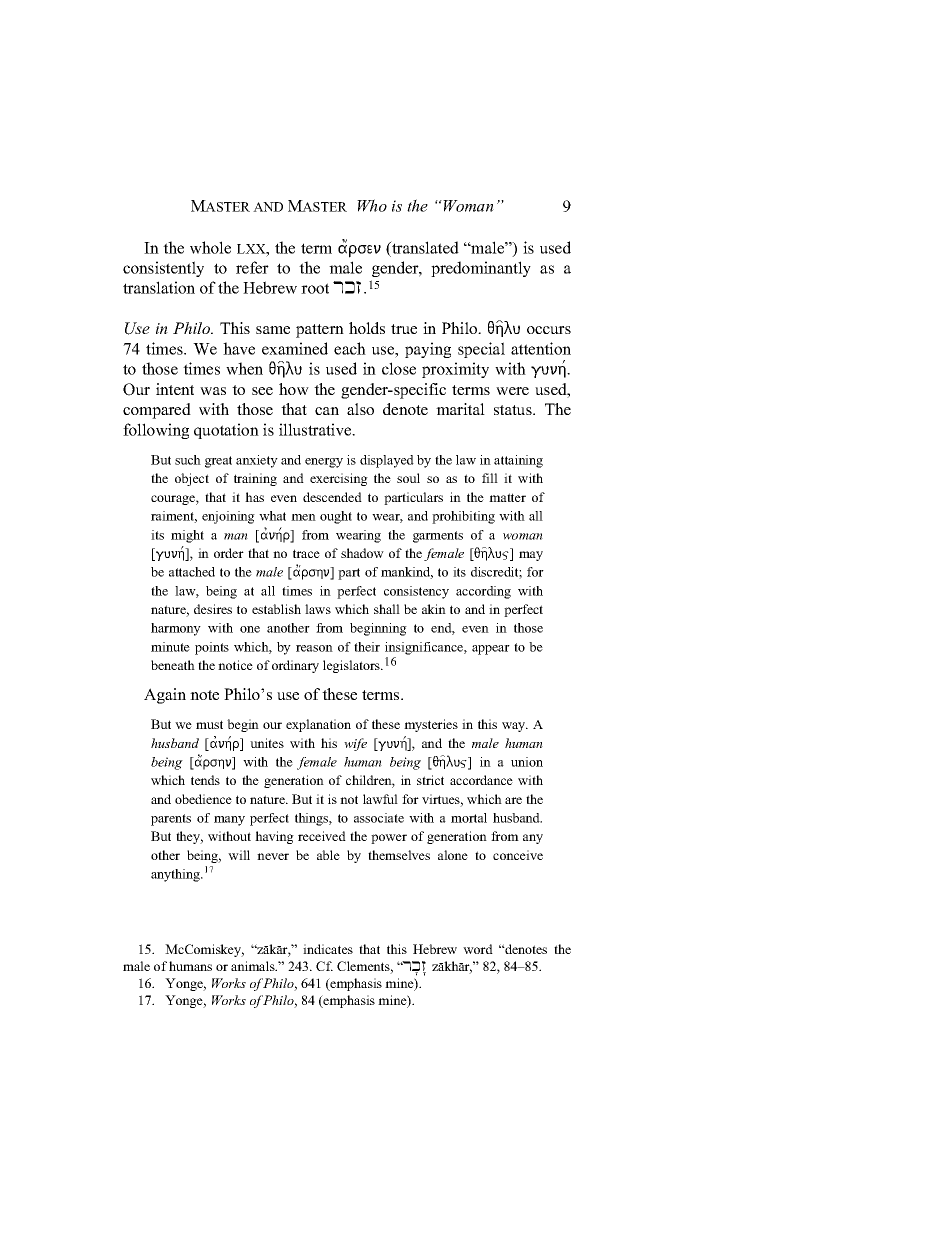  Describe the element at coordinates (328, 949) in the screenshot. I see `indicates` at that location.
